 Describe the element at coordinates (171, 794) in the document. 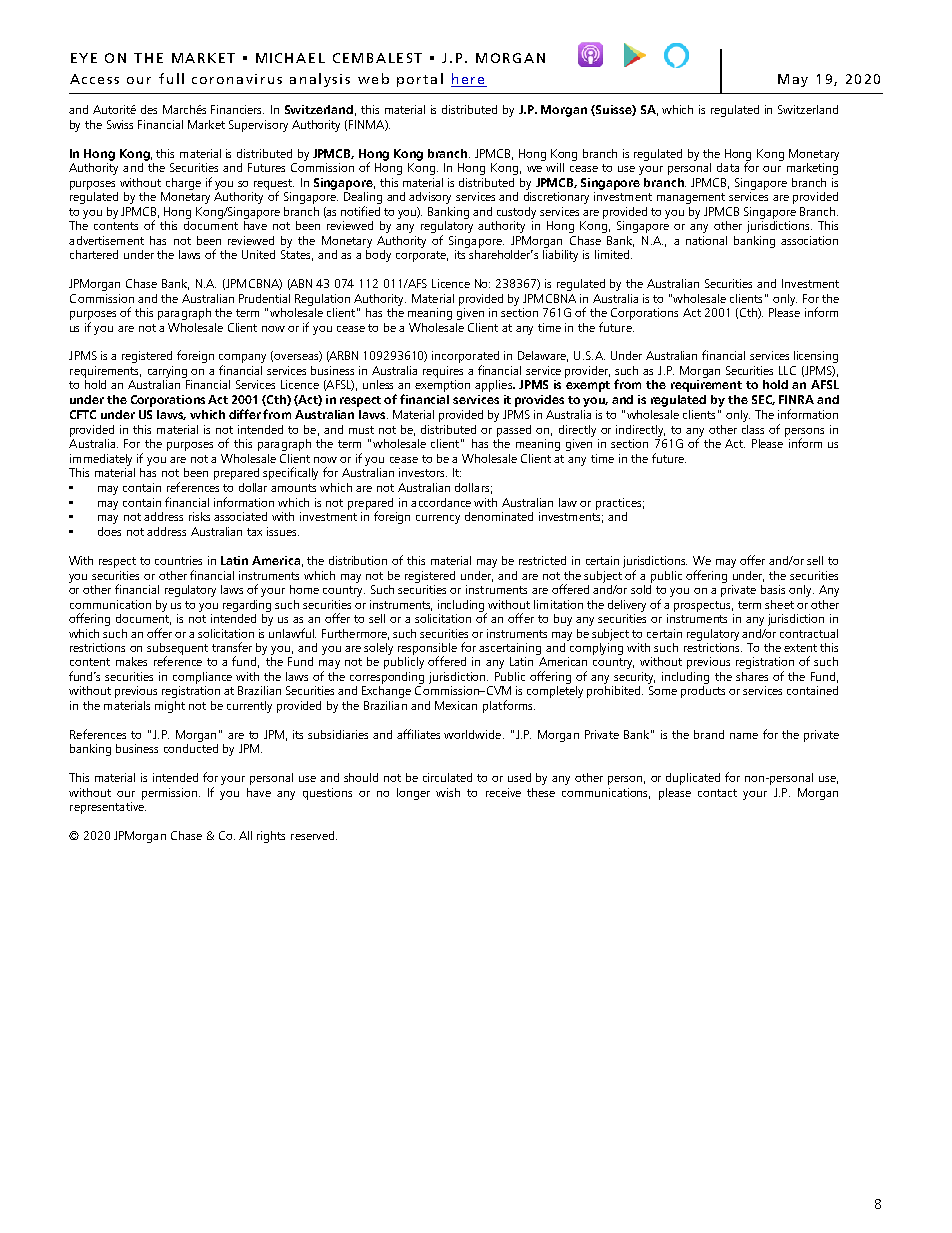

I see `permission` at that location.
